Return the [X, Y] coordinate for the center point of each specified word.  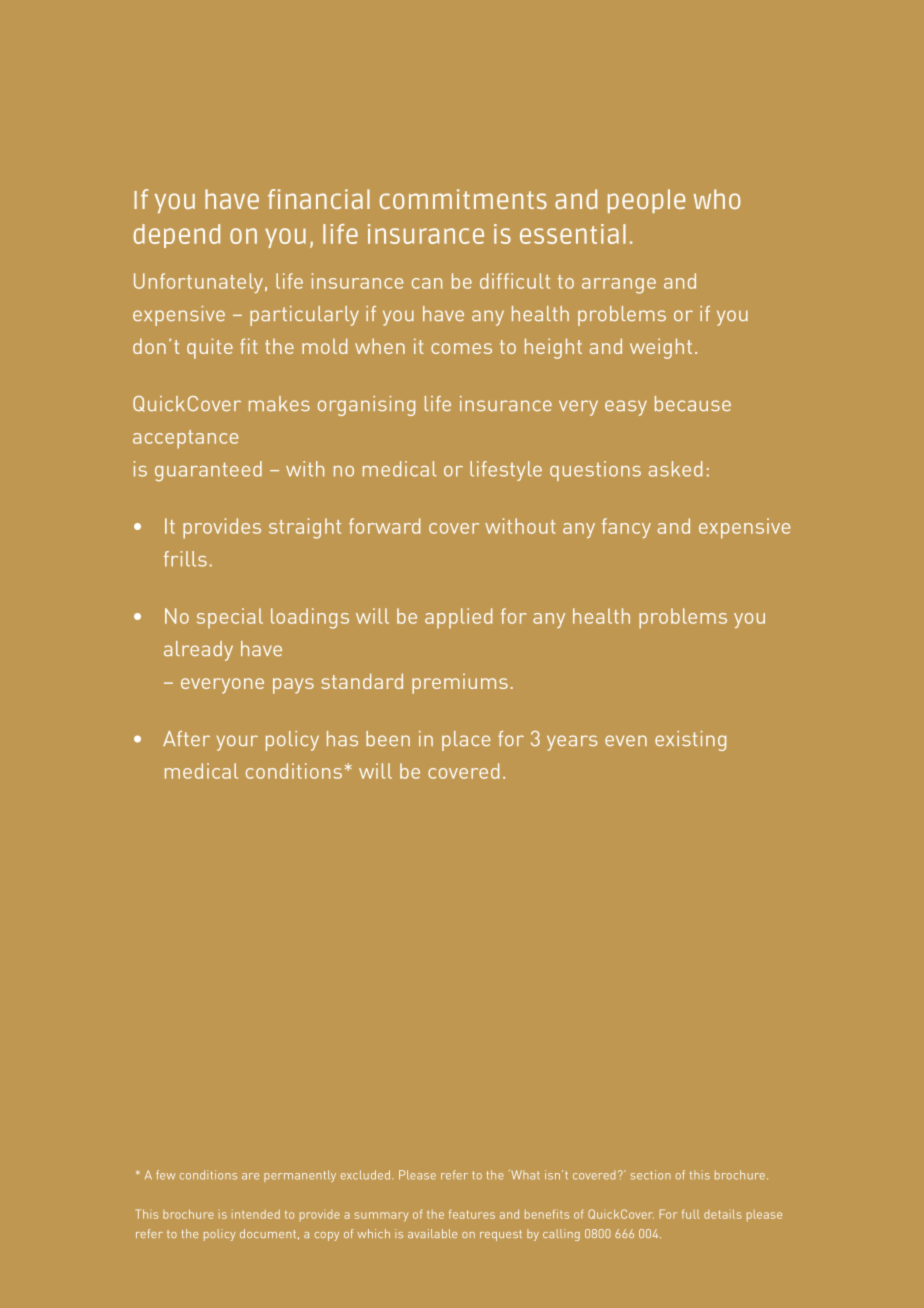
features [472, 1214]
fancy [626, 528]
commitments [463, 199]
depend [177, 236]
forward [384, 526]
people [646, 201]
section [651, 1175]
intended [256, 1214]
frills [185, 559]
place [466, 741]
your [237, 743]
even [626, 740]
